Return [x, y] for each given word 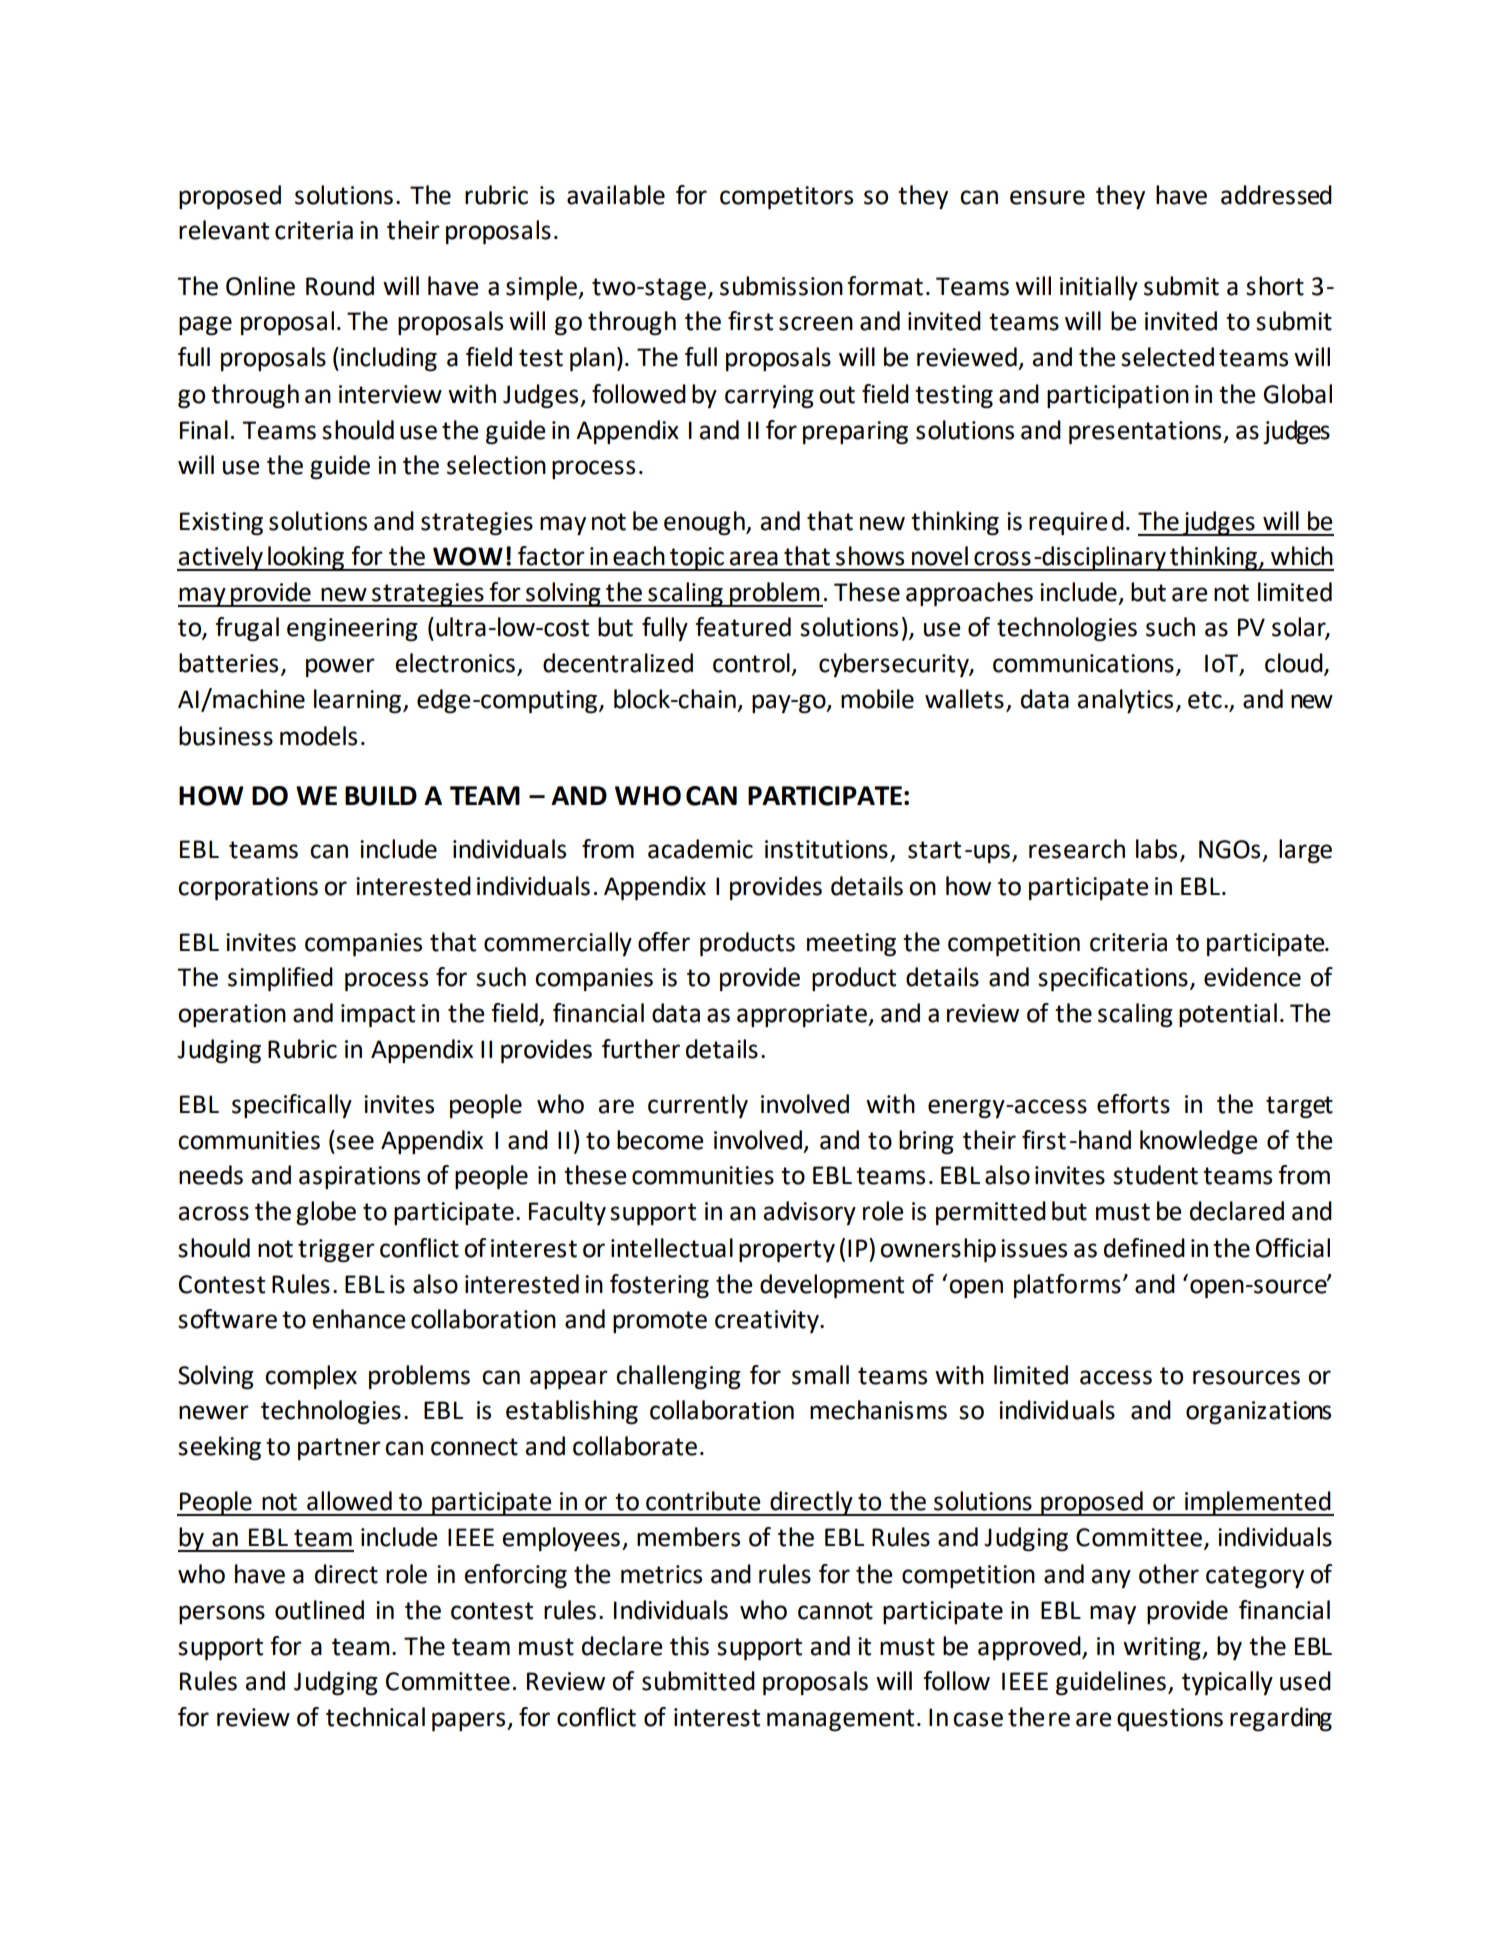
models [318, 736]
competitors [786, 198]
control [751, 663]
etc [1205, 700]
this [689, 1646]
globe [326, 1213]
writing [1163, 1649]
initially [1099, 288]
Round [340, 286]
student [1155, 1175]
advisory [809, 1213]
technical [375, 1717]
